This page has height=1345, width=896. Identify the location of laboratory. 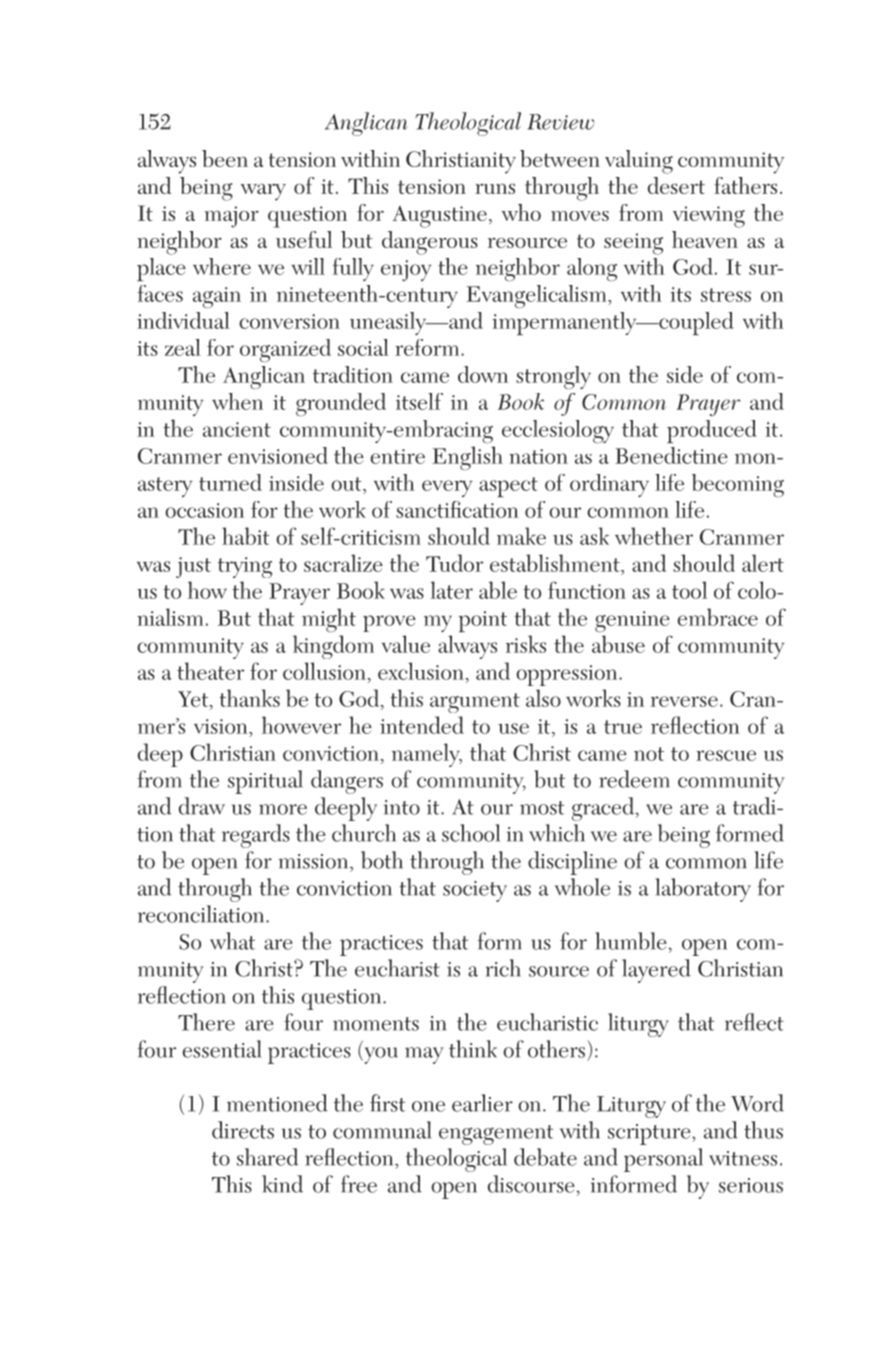
(703, 890).
